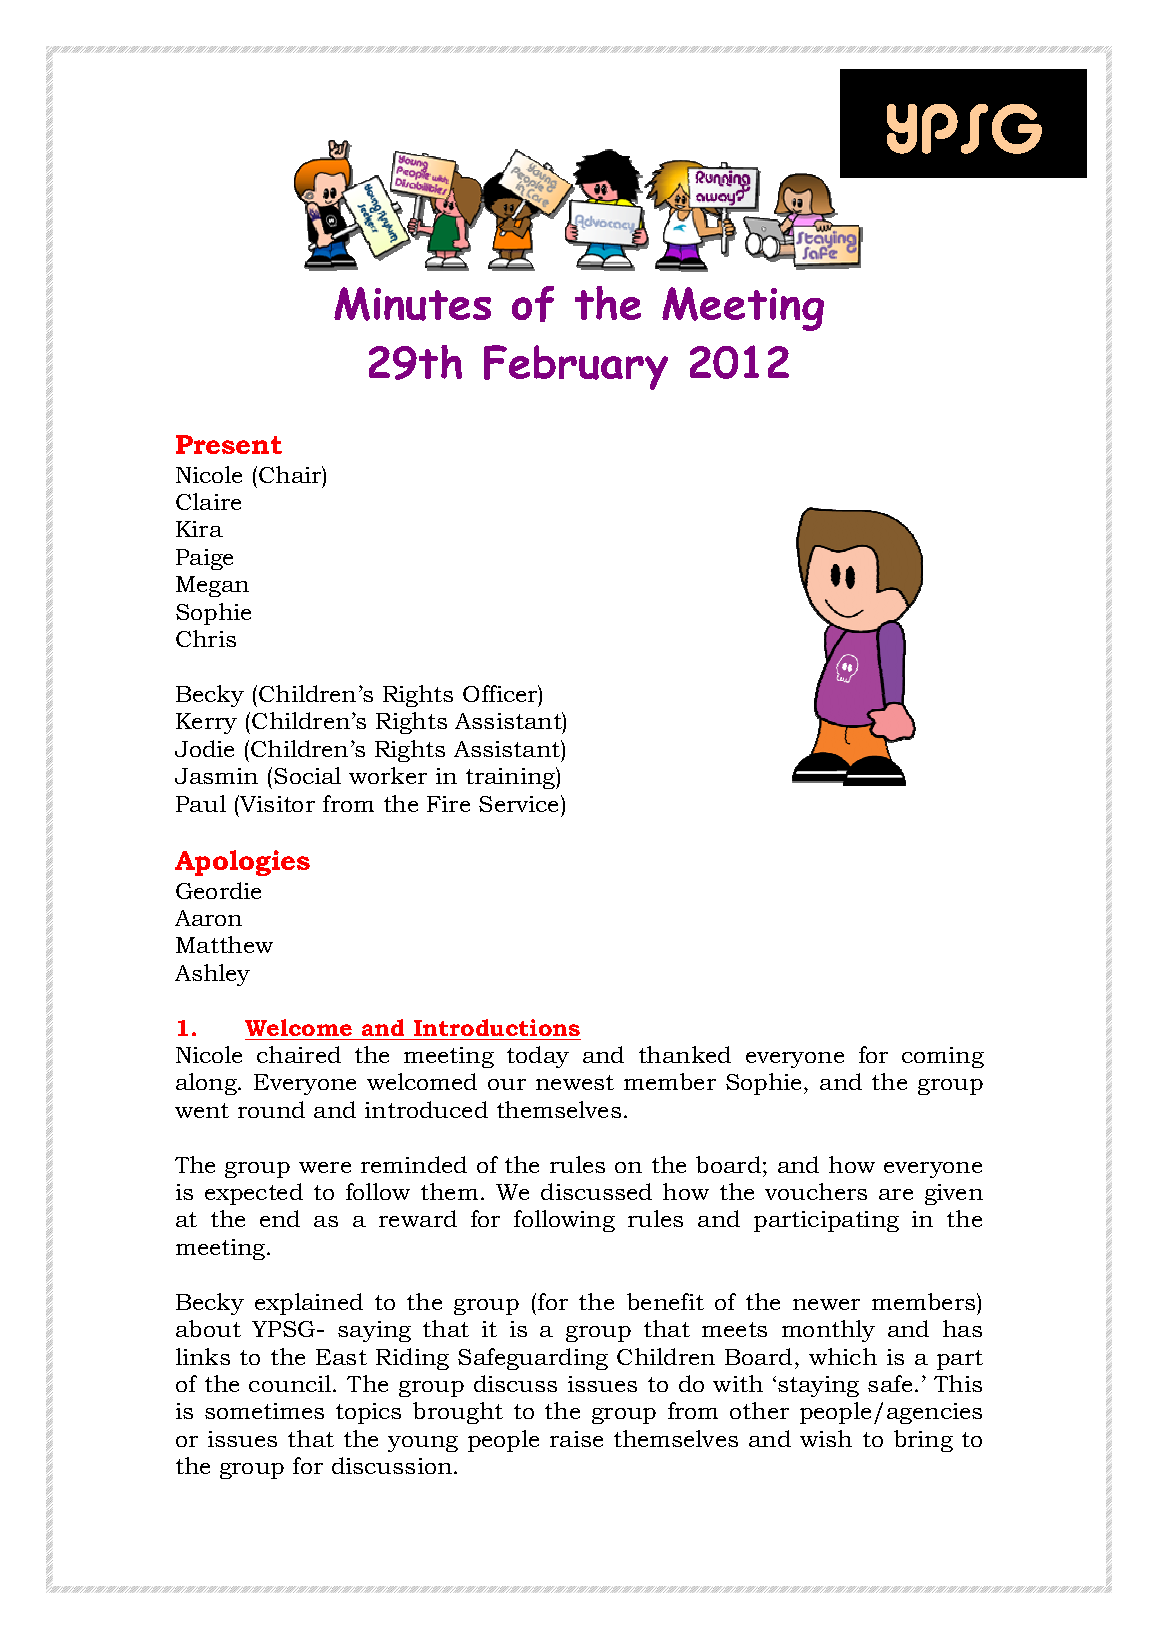 The image size is (1158, 1639). I want to click on end, so click(280, 1218).
